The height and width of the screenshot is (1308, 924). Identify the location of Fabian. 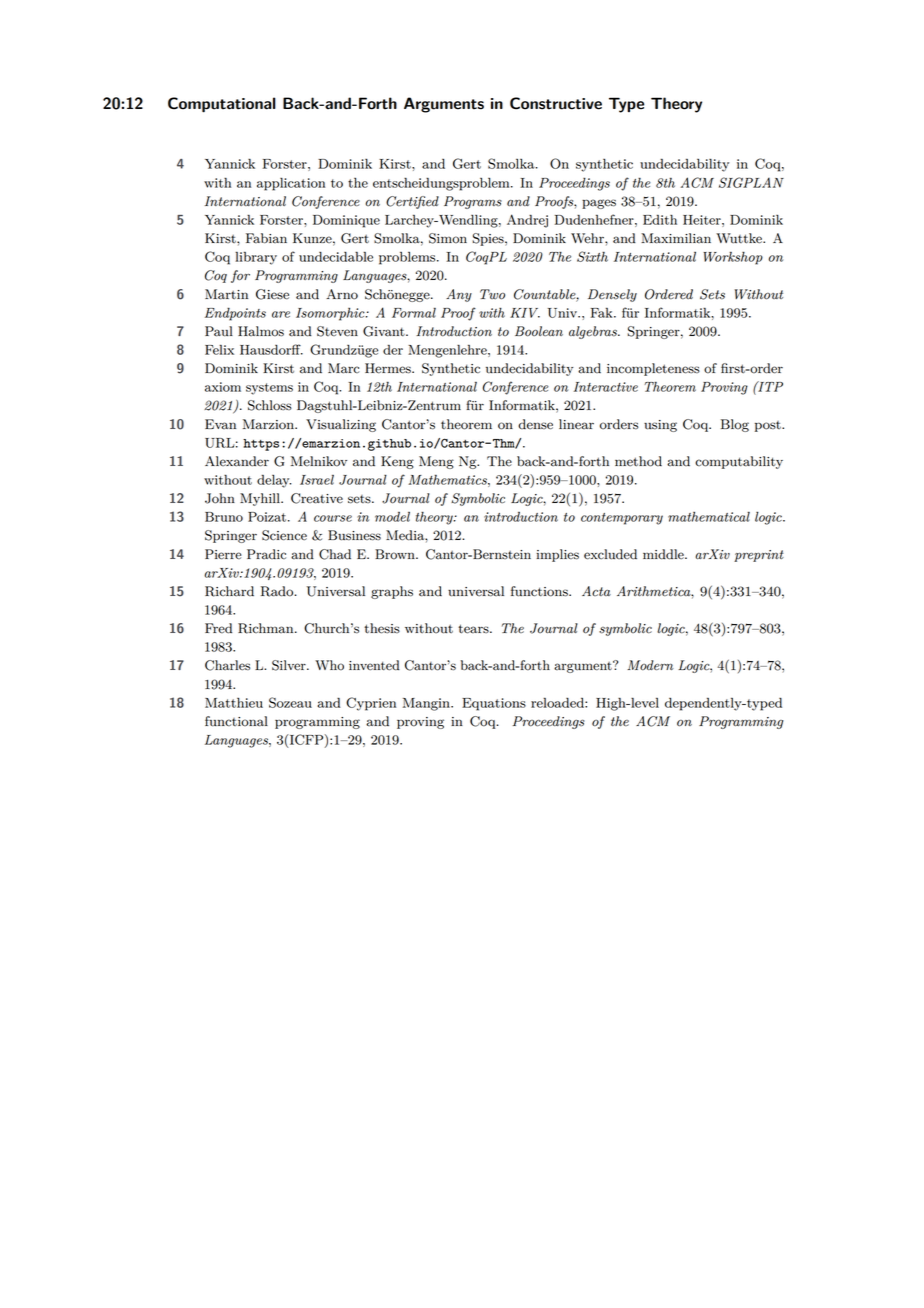
(266, 238).
